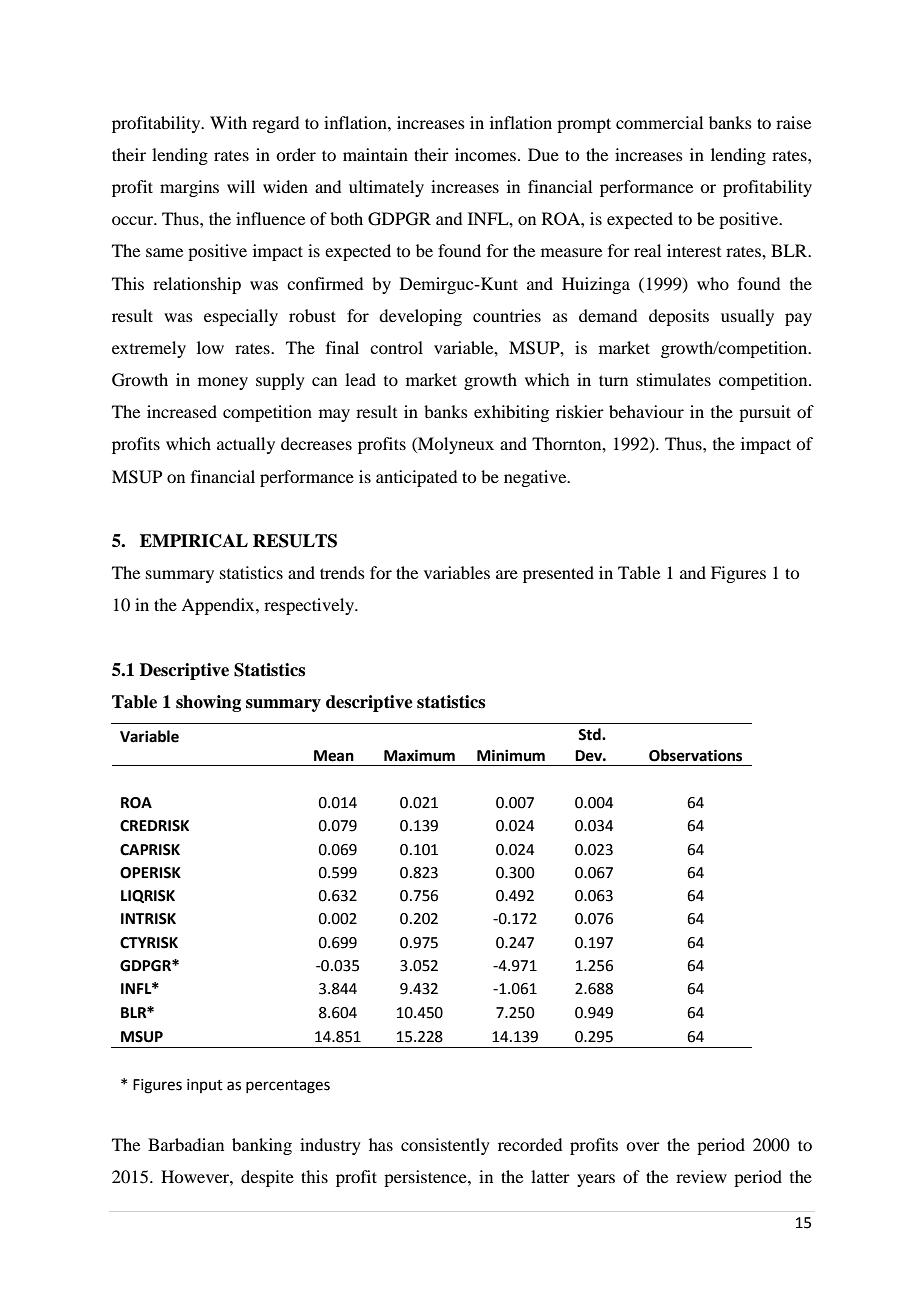 The image size is (924, 1308). Describe the element at coordinates (186, 1144) in the page. I see `Barbadian` at that location.
